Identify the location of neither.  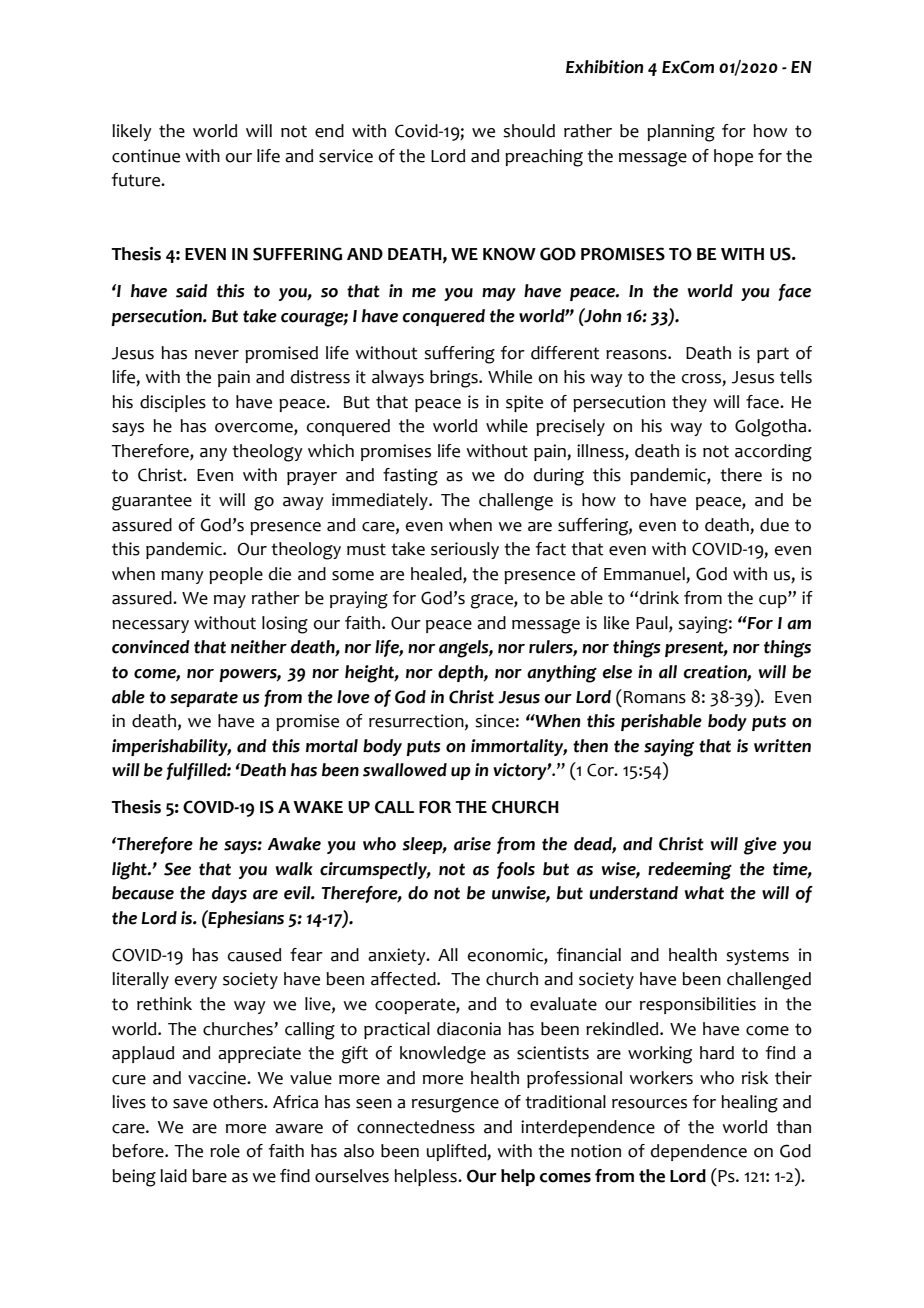
(259, 647).
